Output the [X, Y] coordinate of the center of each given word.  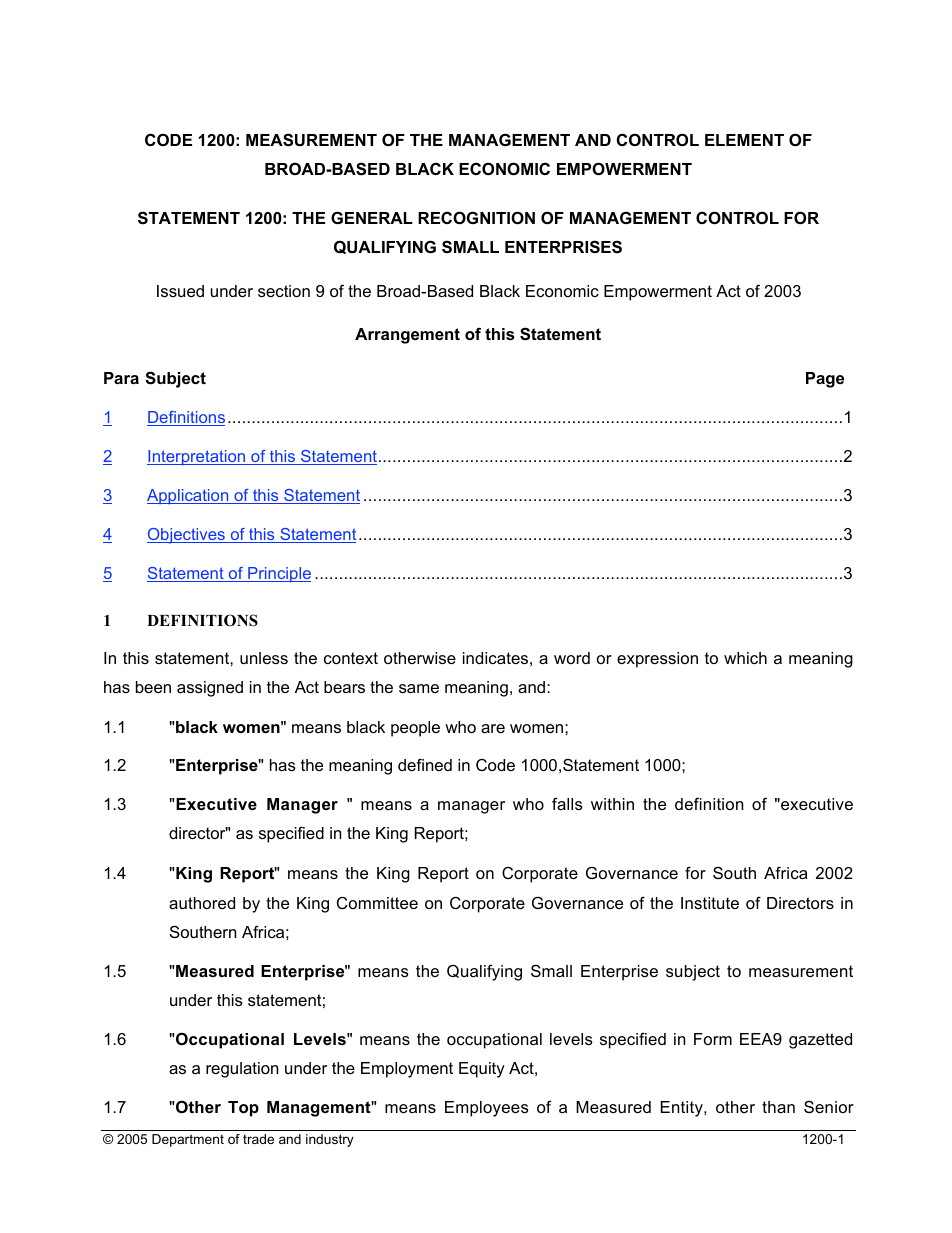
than [778, 1107]
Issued [180, 291]
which [745, 658]
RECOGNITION [476, 217]
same [419, 688]
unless [264, 658]
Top [243, 1109]
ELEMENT [744, 140]
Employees [487, 1109]
